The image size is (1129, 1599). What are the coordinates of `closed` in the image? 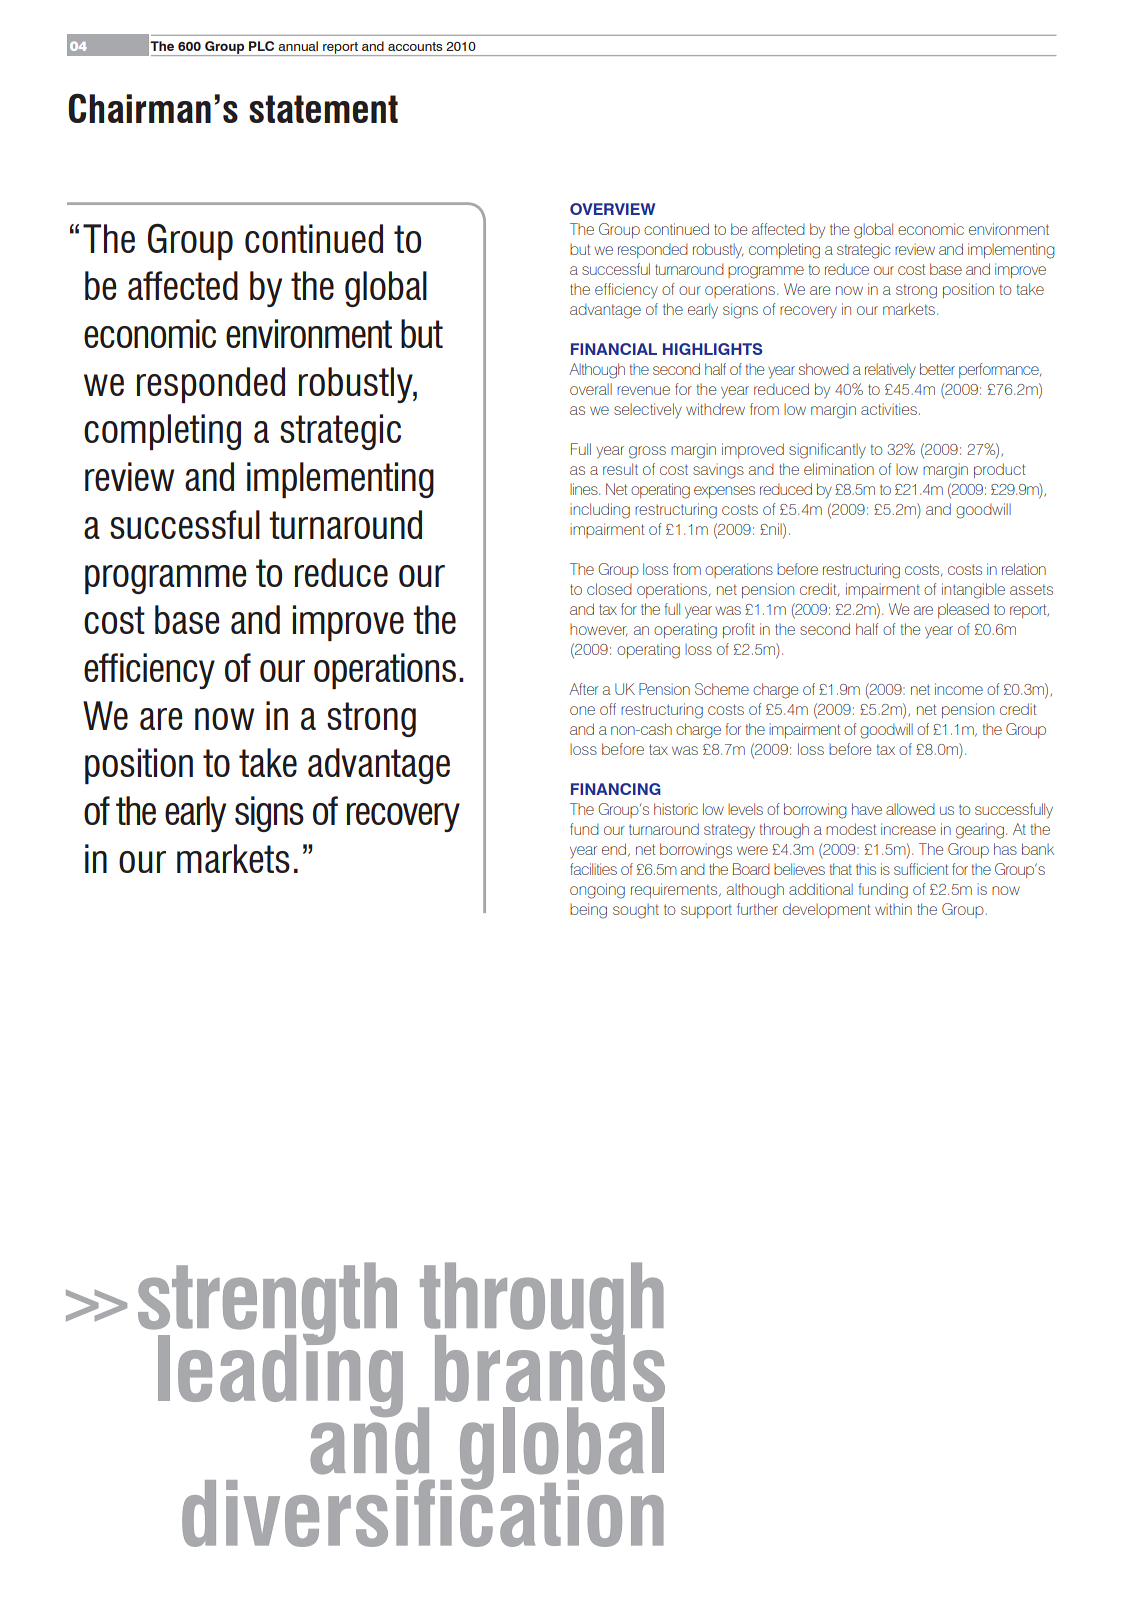 It's located at (609, 589).
